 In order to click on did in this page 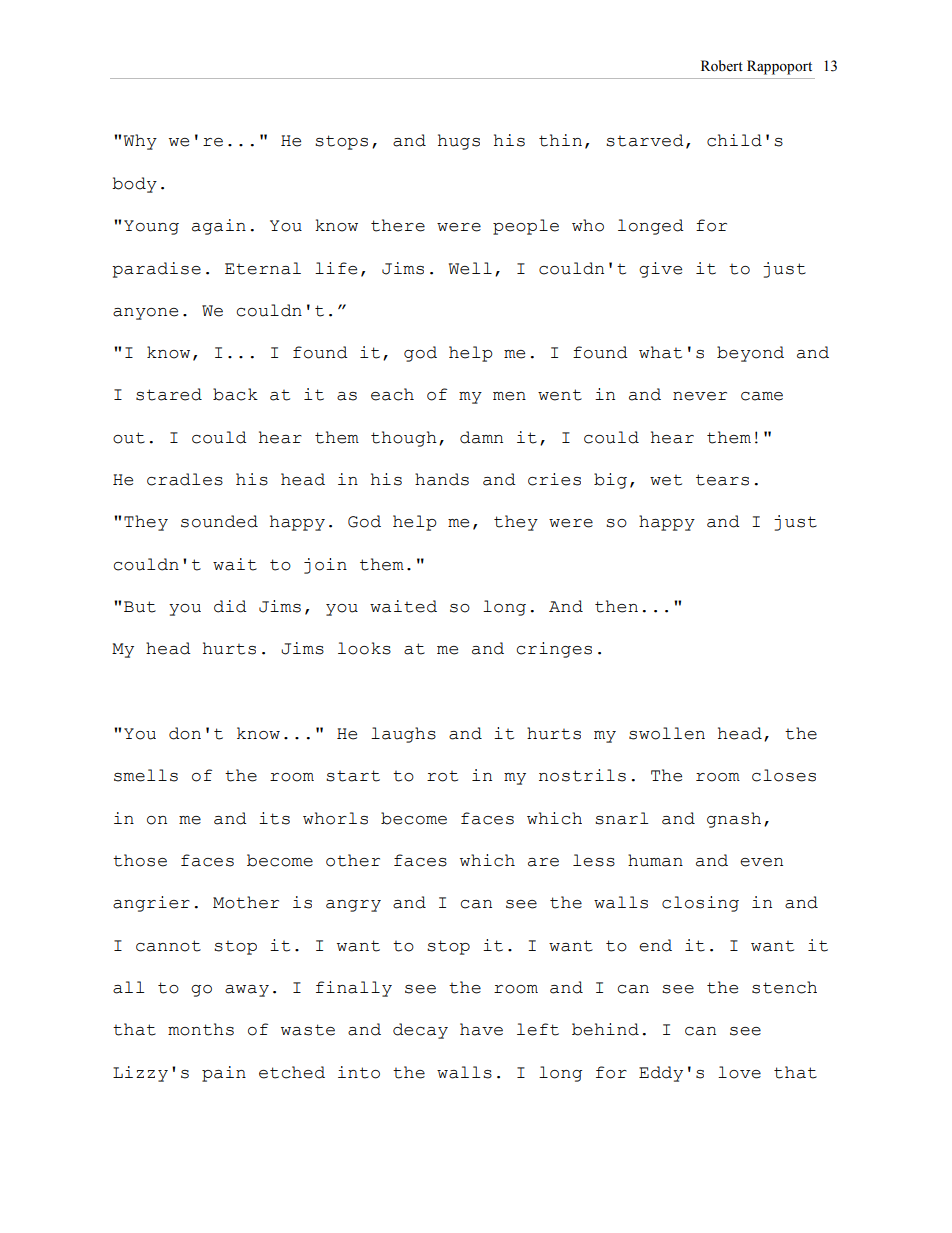, I will do `click(230, 606)`.
